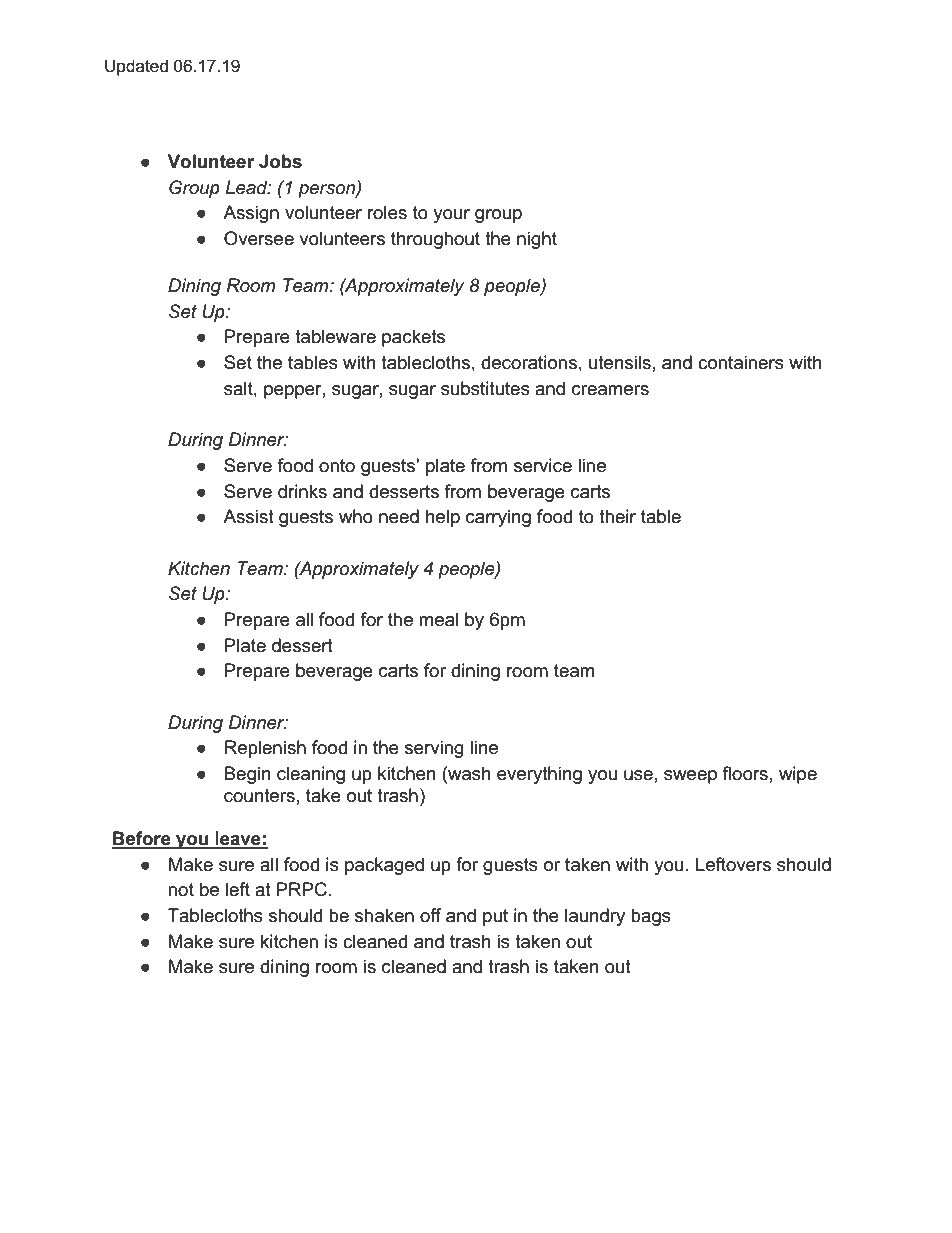 The height and width of the document is (1233, 952). What do you see at coordinates (181, 890) in the document?
I see `not` at bounding box center [181, 890].
